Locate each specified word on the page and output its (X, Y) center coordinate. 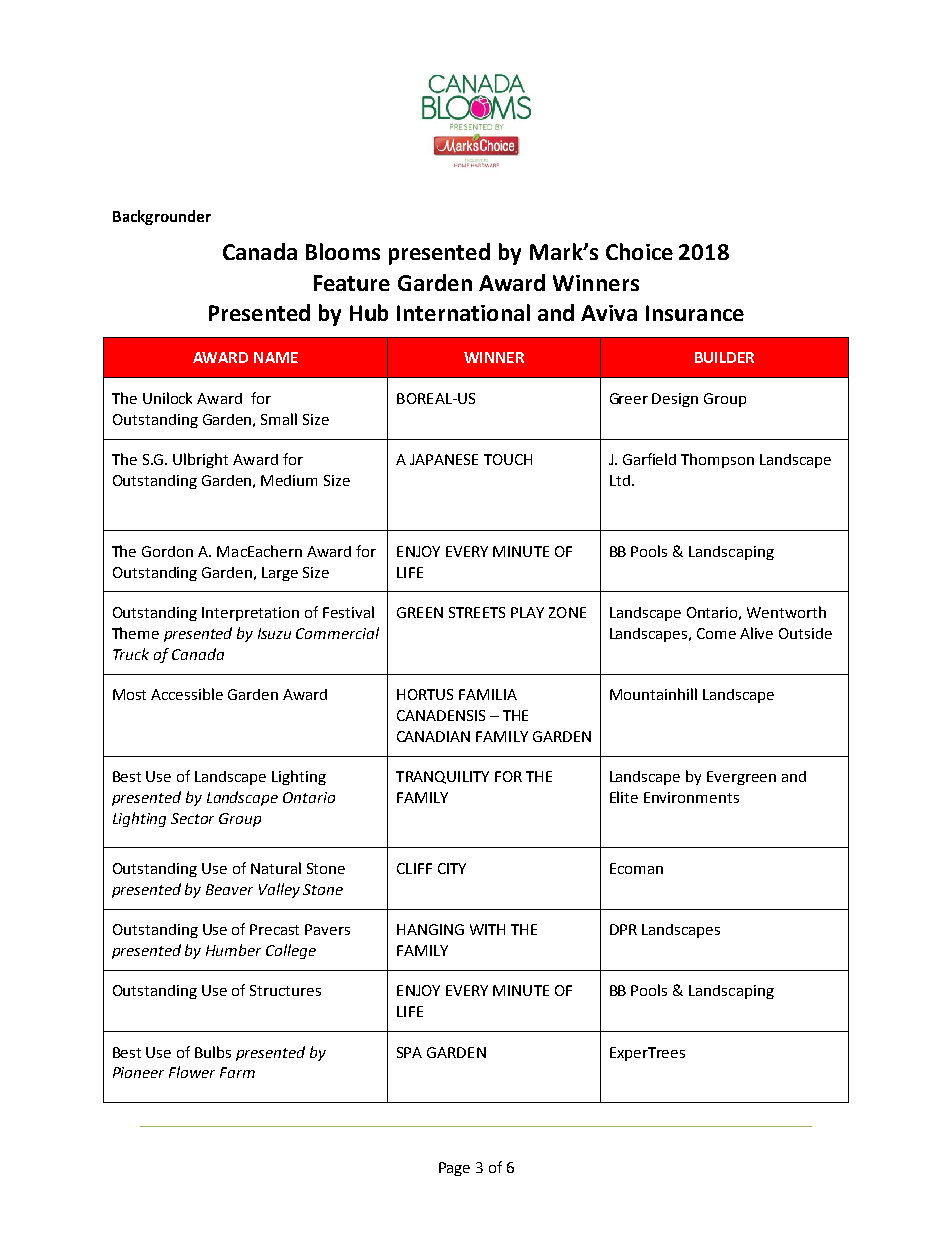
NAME (276, 357)
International (463, 312)
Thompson (717, 460)
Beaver (229, 889)
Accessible (187, 694)
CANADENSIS (441, 715)
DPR (623, 929)
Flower (192, 1072)
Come (716, 633)
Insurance (695, 313)
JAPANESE (444, 459)
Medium (289, 480)
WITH (487, 929)
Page (454, 1169)
